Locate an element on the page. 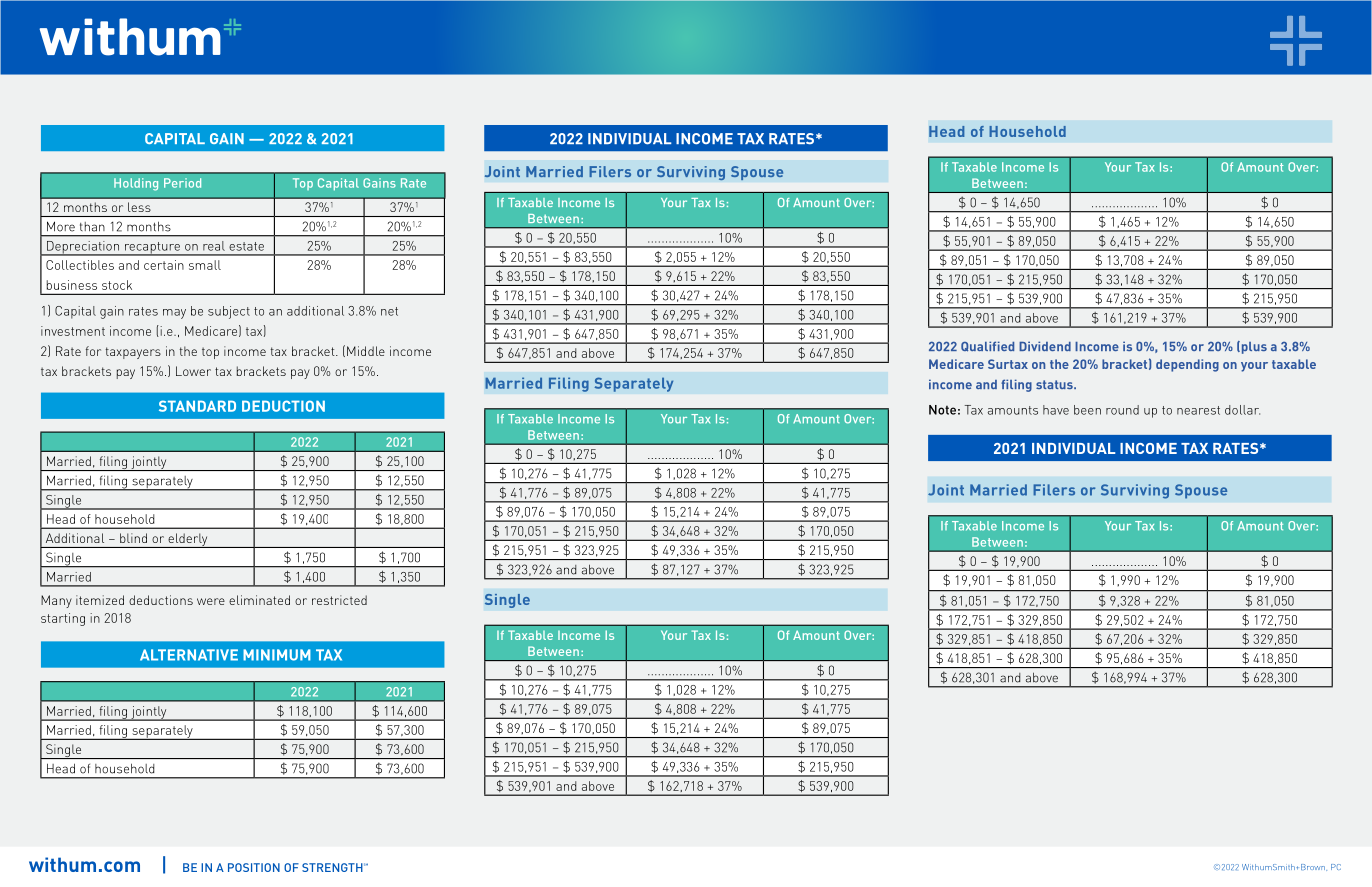 The image size is (1372, 887). elderly is located at coordinates (188, 540).
